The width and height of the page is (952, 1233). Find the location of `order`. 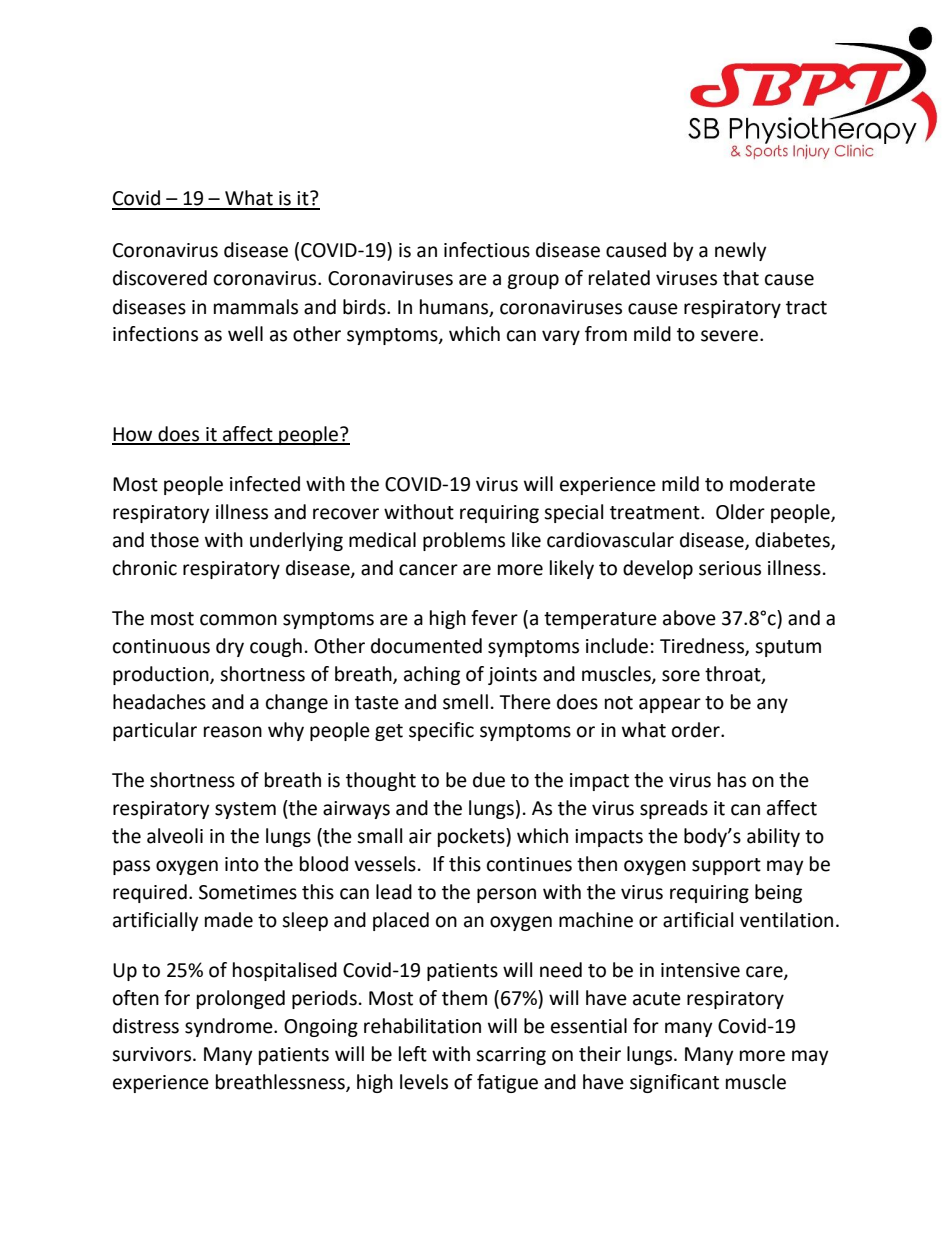

order is located at coordinates (697, 730).
